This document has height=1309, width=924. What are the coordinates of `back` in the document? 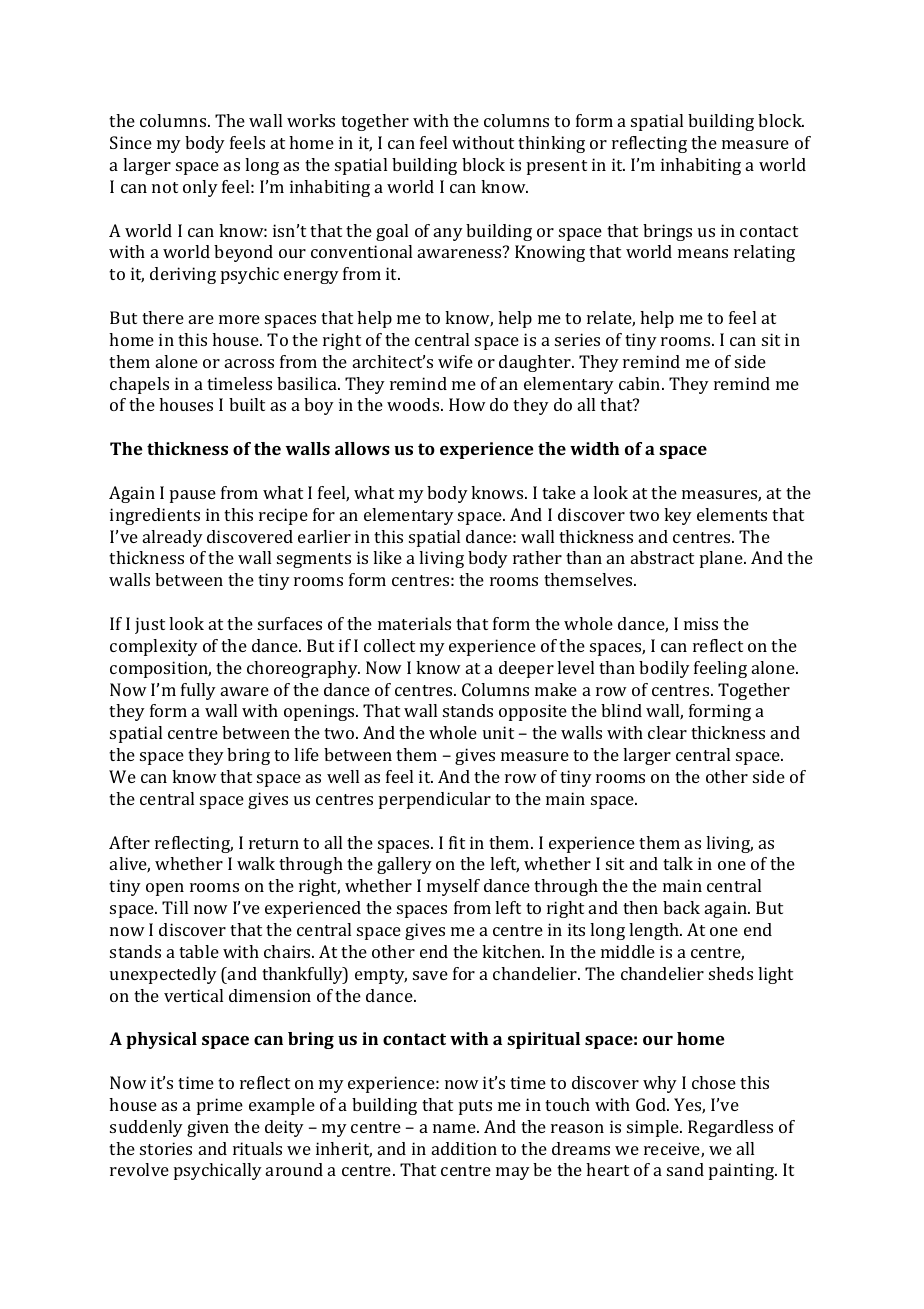 It's located at (681, 907).
